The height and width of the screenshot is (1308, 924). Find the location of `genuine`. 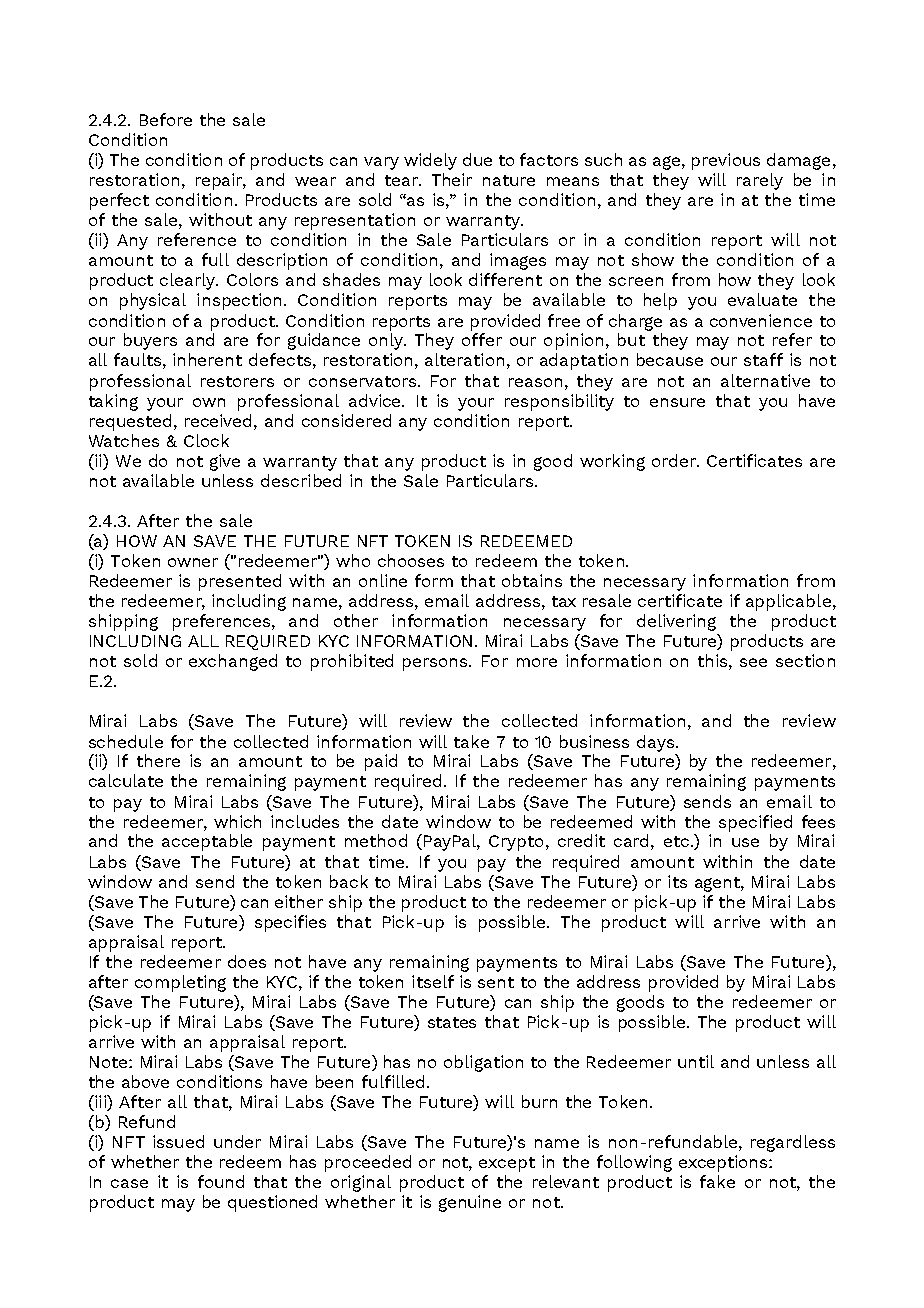

genuine is located at coordinates (470, 1203).
